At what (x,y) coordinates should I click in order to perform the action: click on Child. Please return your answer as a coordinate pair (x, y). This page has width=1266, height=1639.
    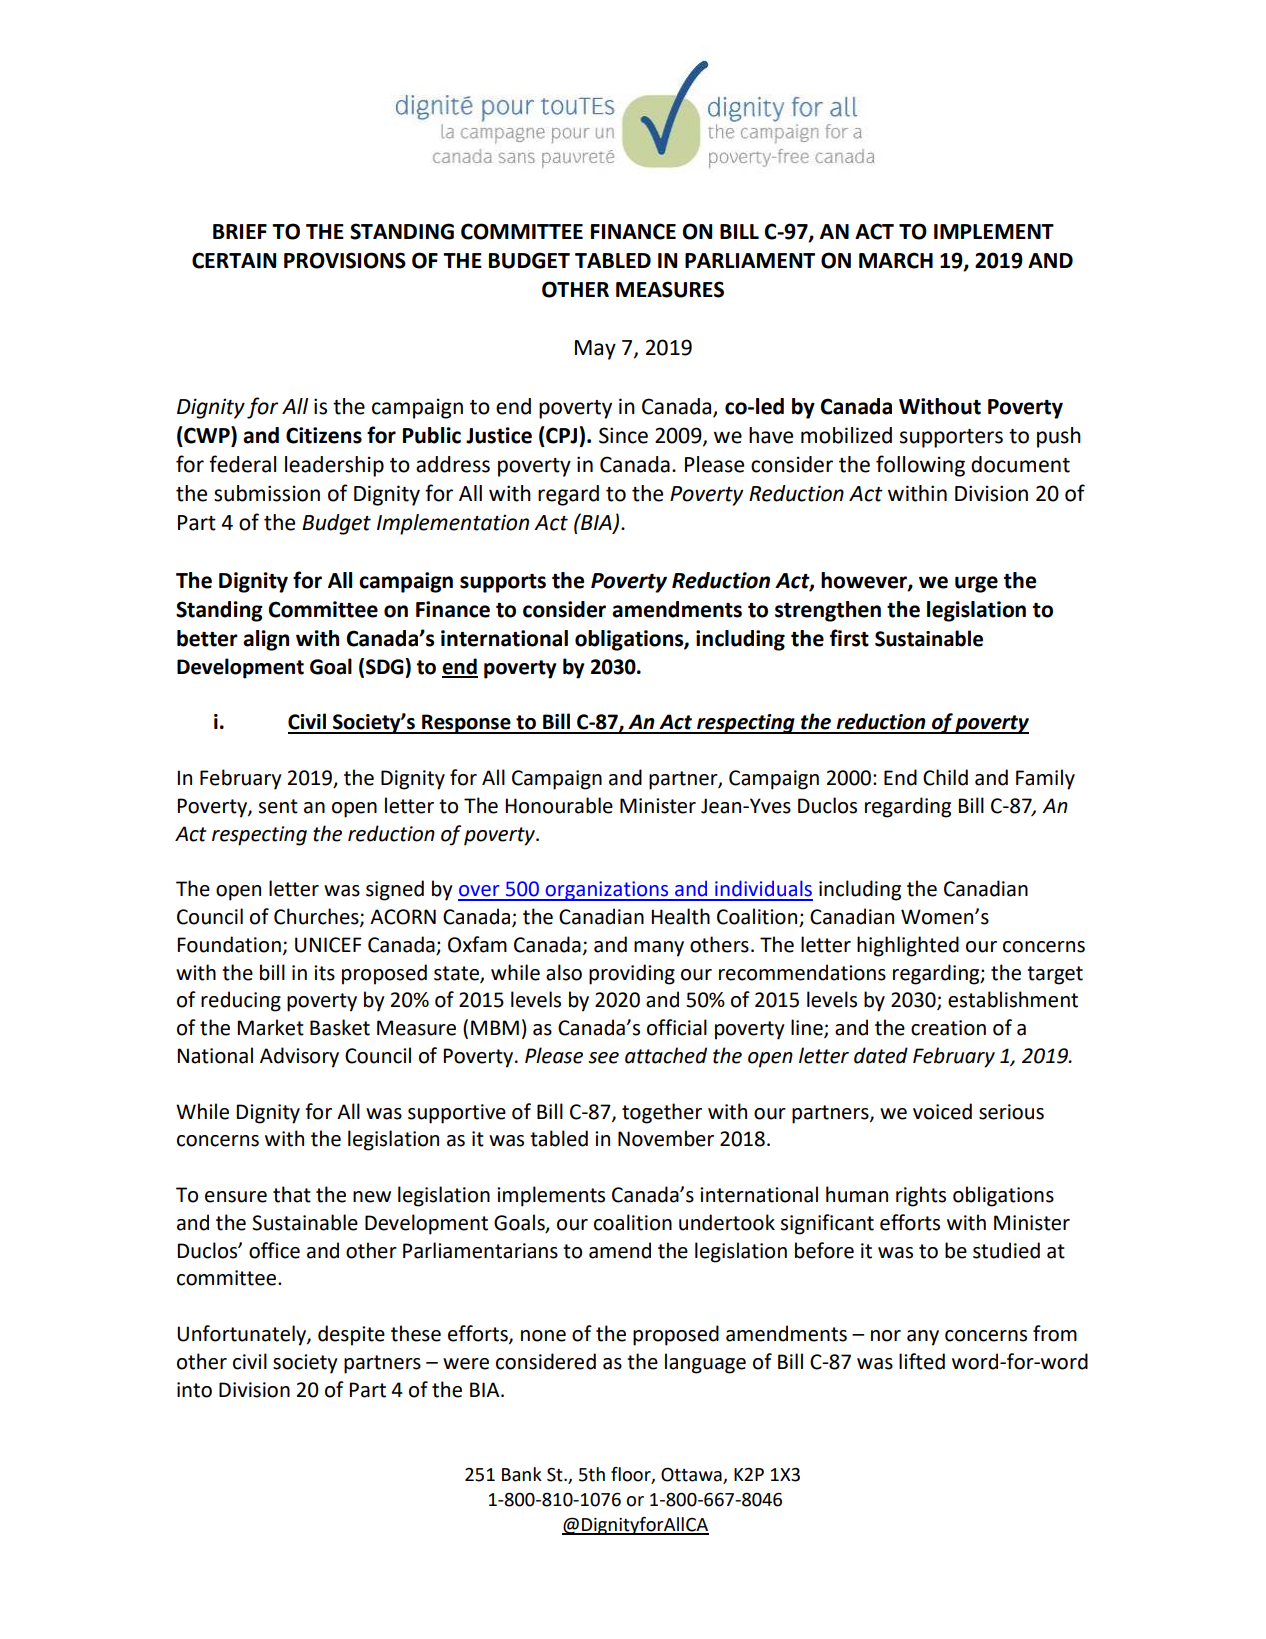
    Looking at the image, I should click on (945, 777).
